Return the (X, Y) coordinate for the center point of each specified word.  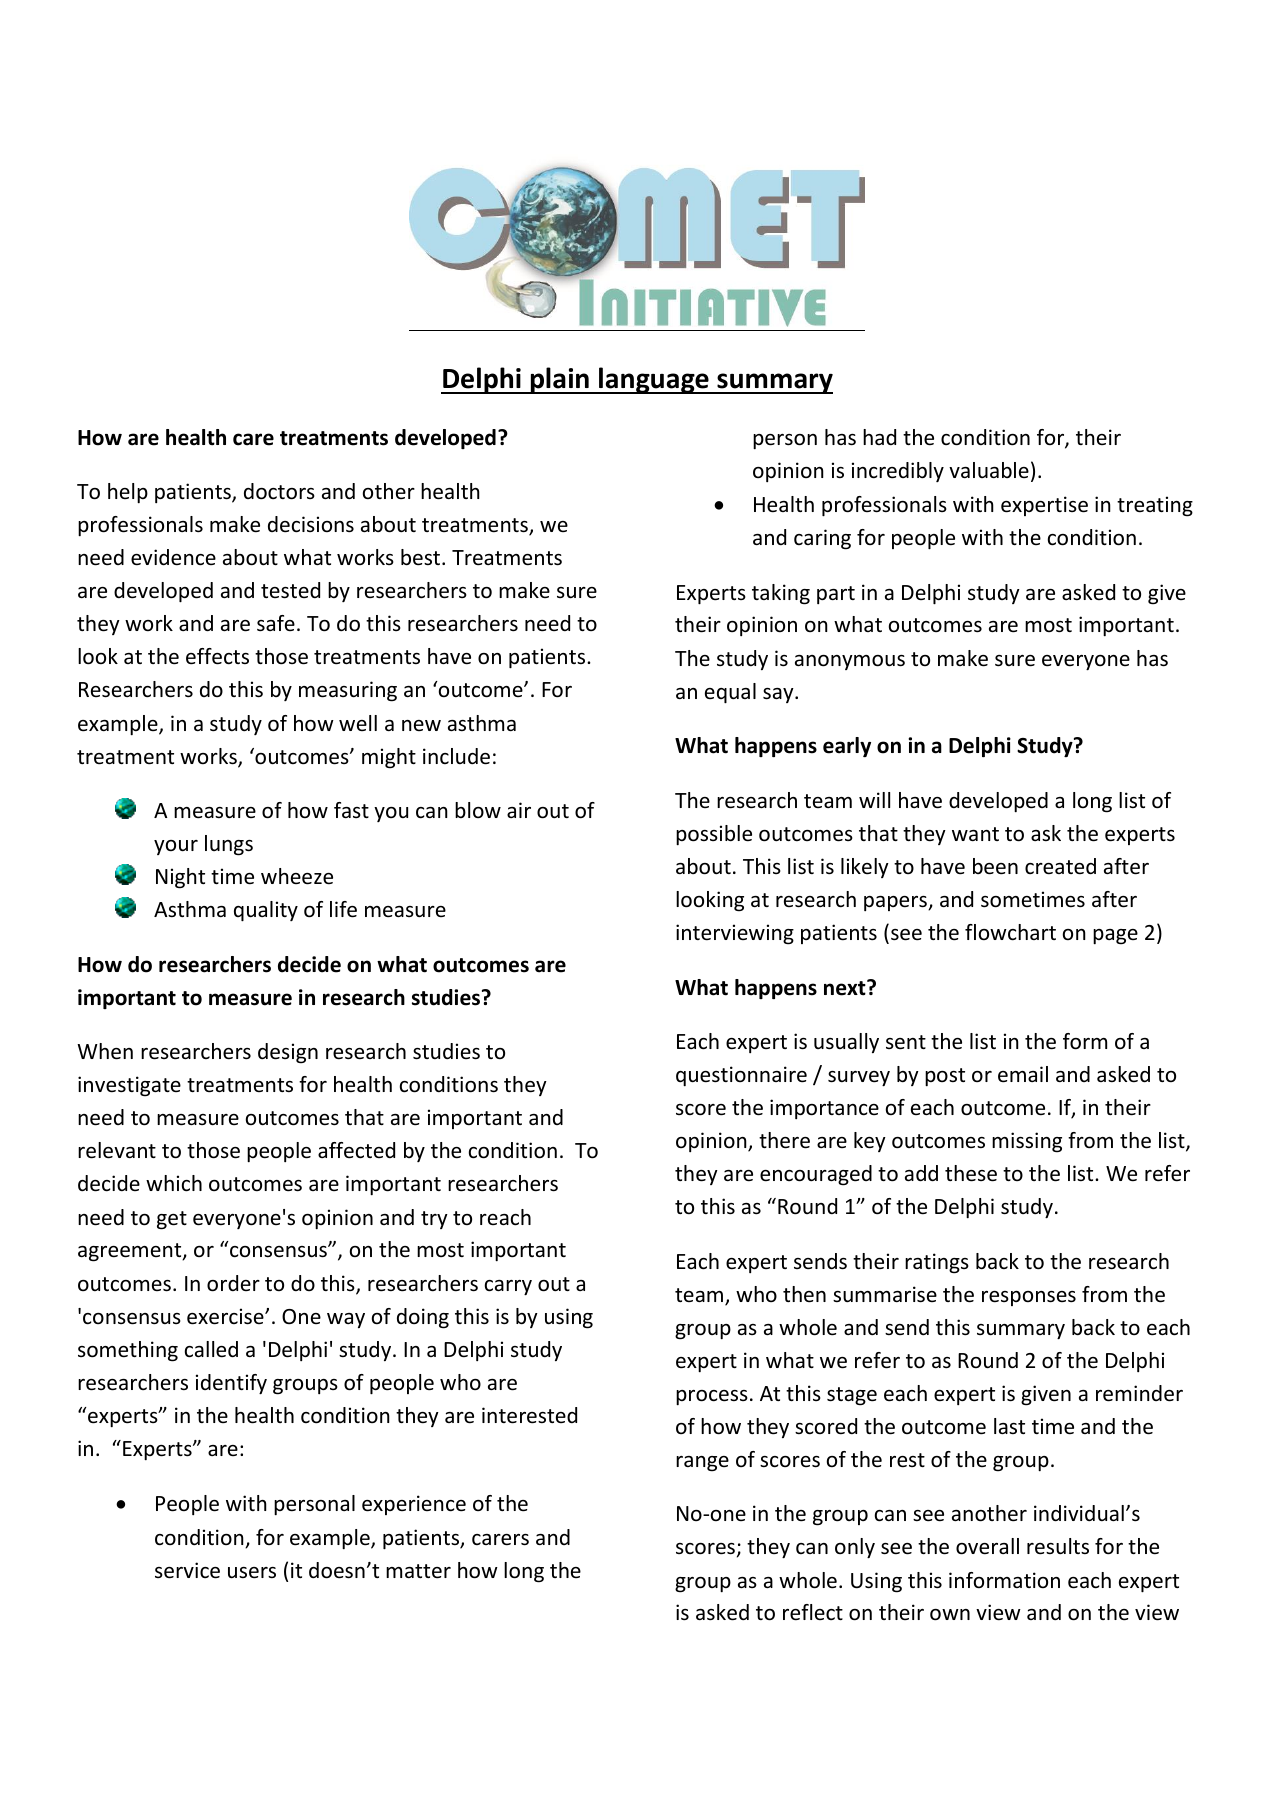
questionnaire (741, 1076)
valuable (989, 470)
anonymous (850, 662)
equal (730, 693)
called (211, 1349)
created (1060, 866)
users (252, 1573)
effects (217, 656)
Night (180, 878)
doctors (279, 491)
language (654, 380)
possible (714, 835)
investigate (129, 1086)
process (712, 1397)
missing (1027, 1142)
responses (1029, 1298)
